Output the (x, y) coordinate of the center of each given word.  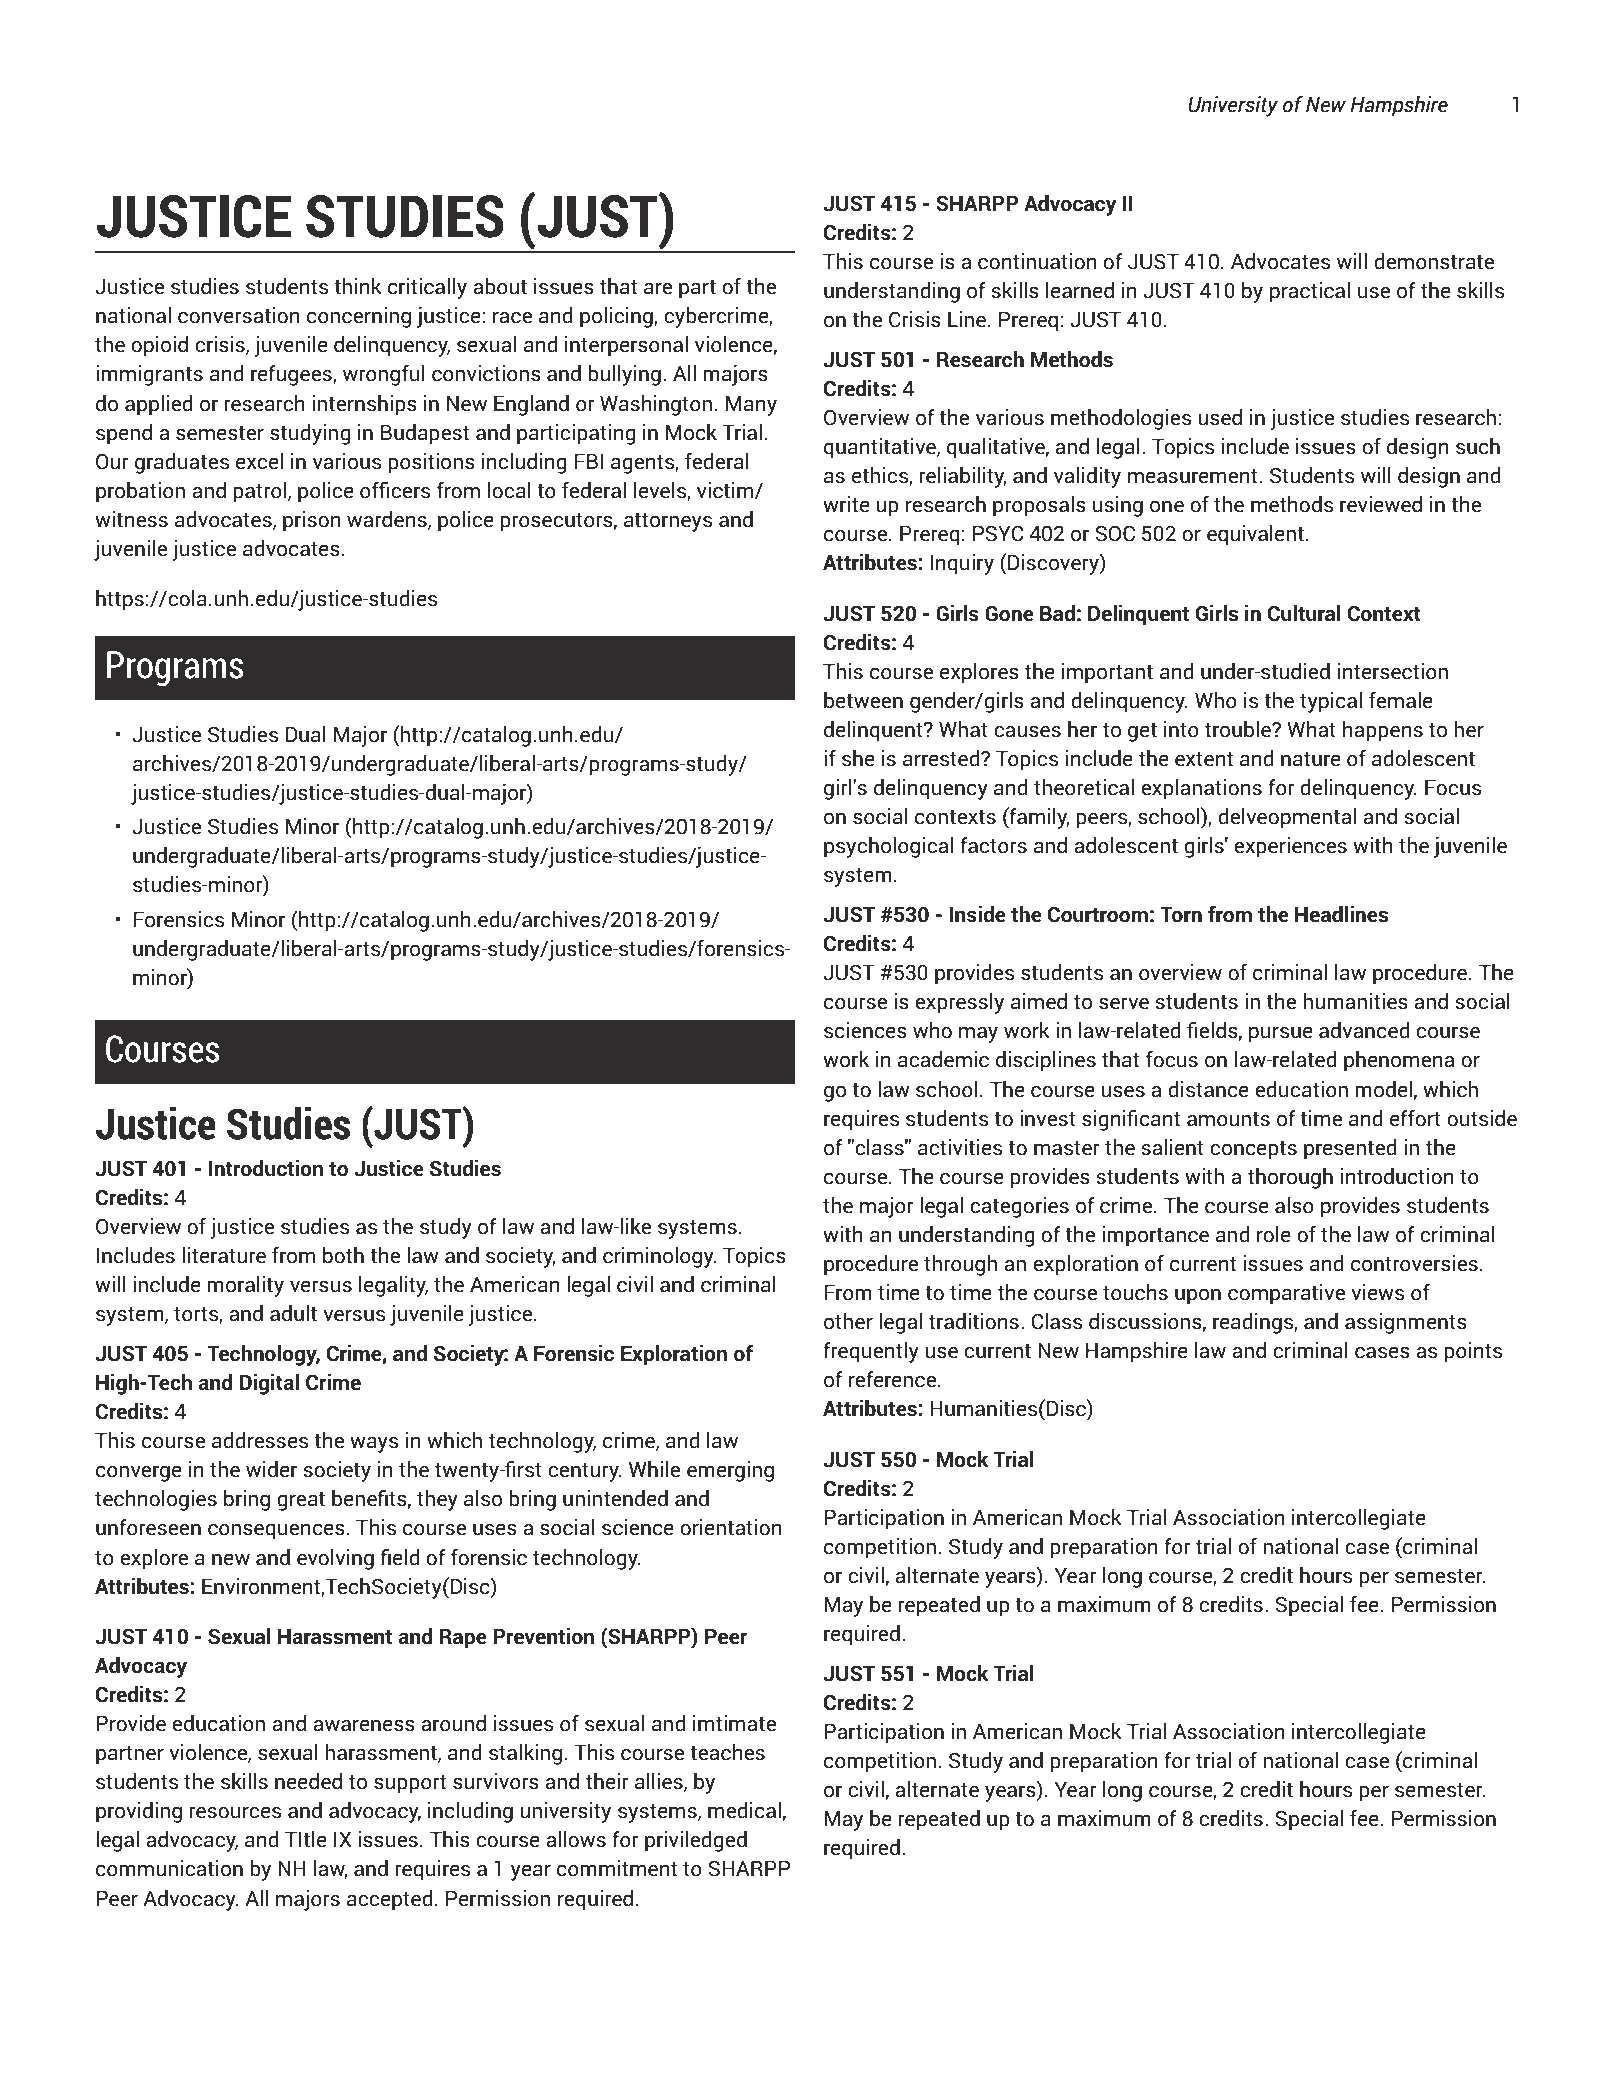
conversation (239, 315)
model (1383, 1089)
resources (235, 1812)
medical (744, 1810)
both (343, 1255)
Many (751, 405)
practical (1310, 292)
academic (943, 1059)
